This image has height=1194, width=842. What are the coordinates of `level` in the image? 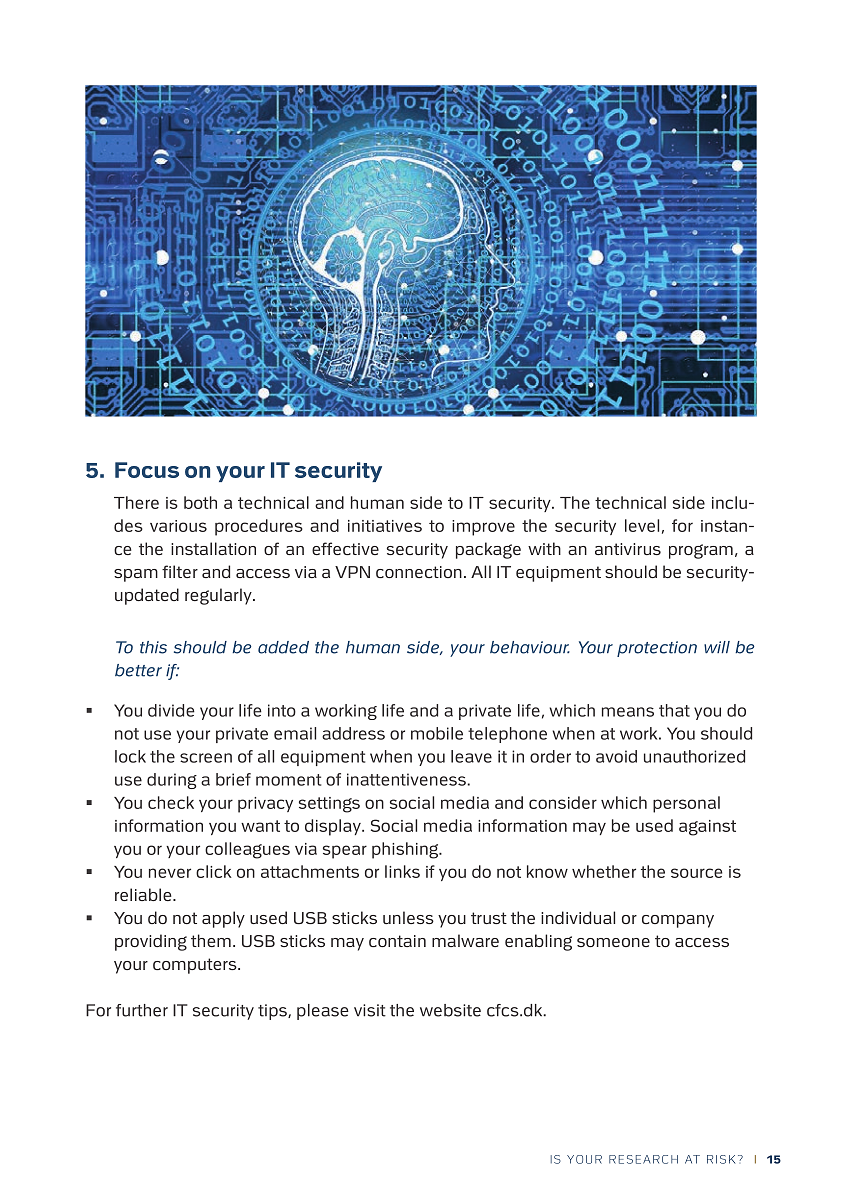 It's located at (642, 525).
